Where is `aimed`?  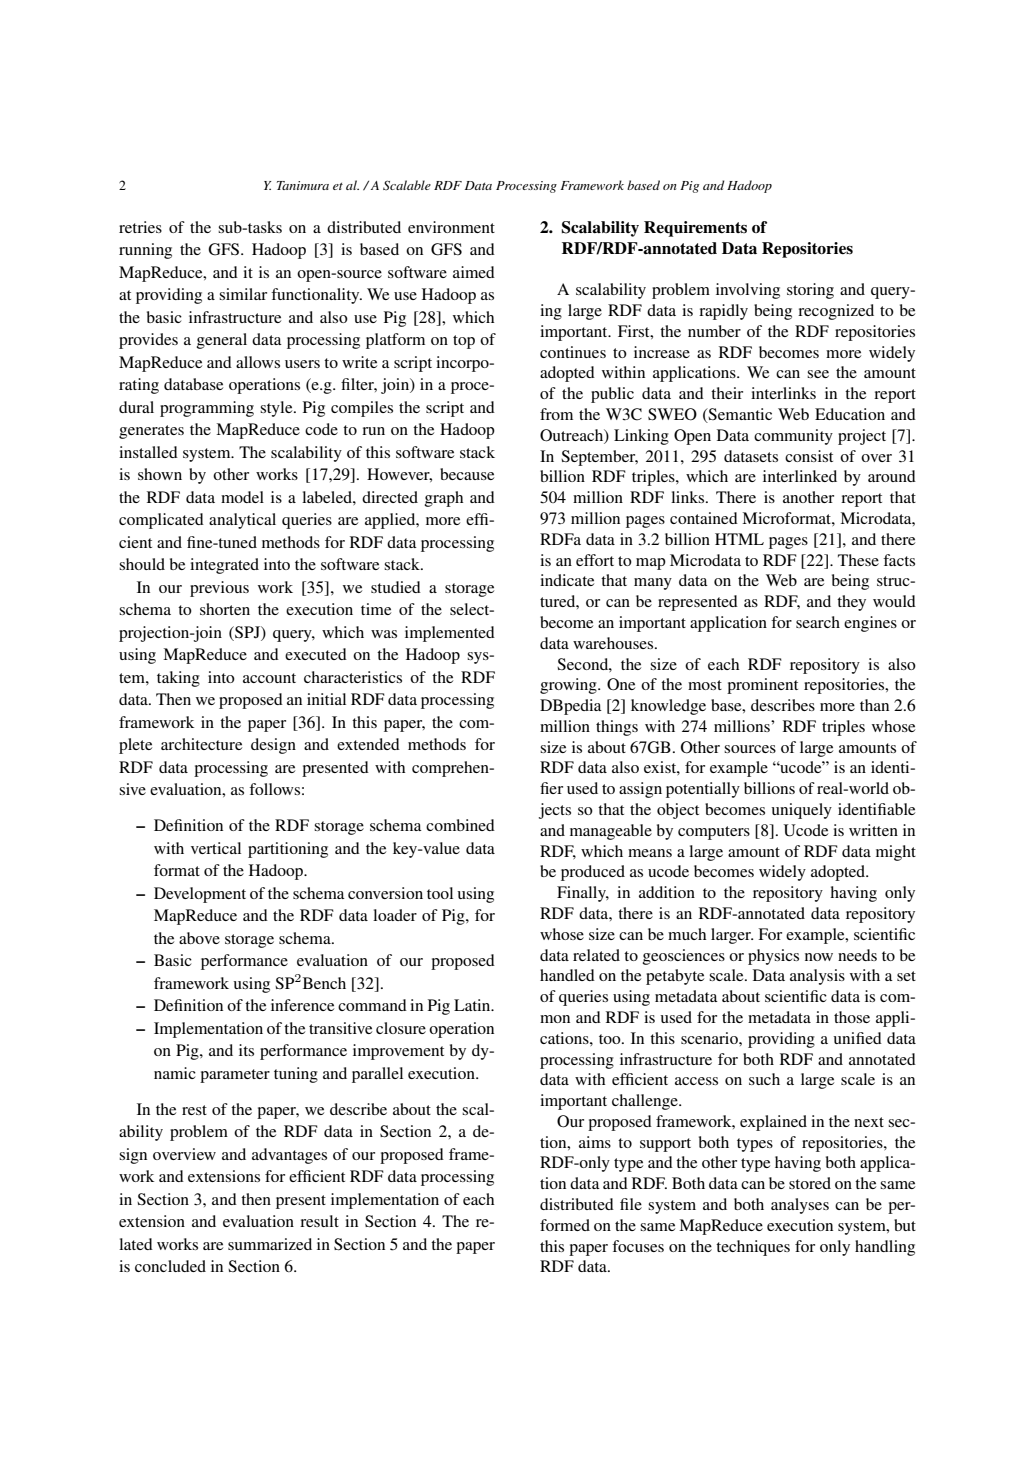
aimed is located at coordinates (474, 272).
